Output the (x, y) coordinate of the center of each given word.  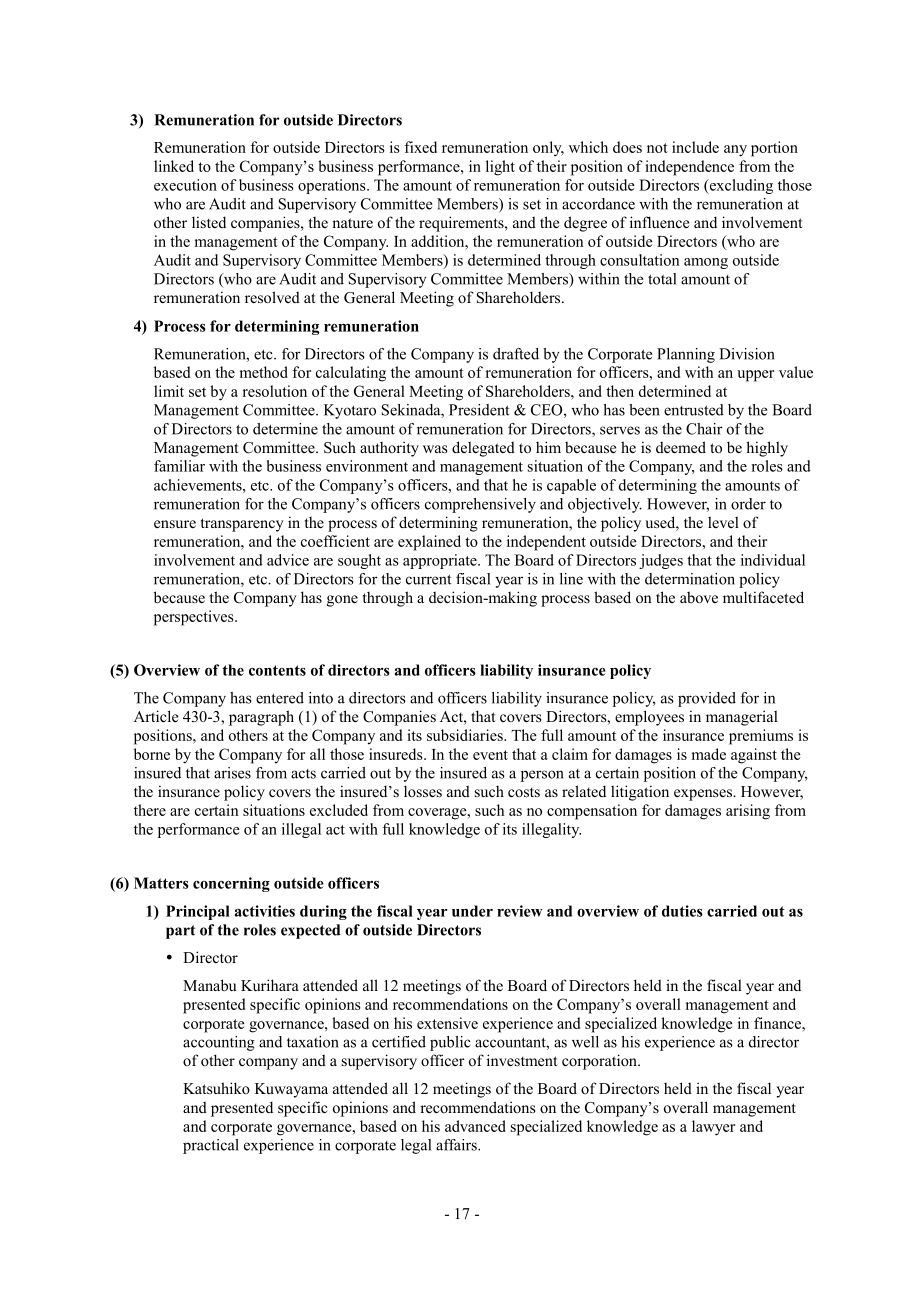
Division (747, 354)
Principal (198, 912)
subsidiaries (466, 735)
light (500, 168)
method (264, 372)
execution (185, 185)
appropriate (441, 561)
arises (232, 773)
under (472, 911)
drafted (516, 354)
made (709, 754)
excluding (740, 186)
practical (211, 1146)
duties (682, 911)
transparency (242, 525)
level (723, 522)
